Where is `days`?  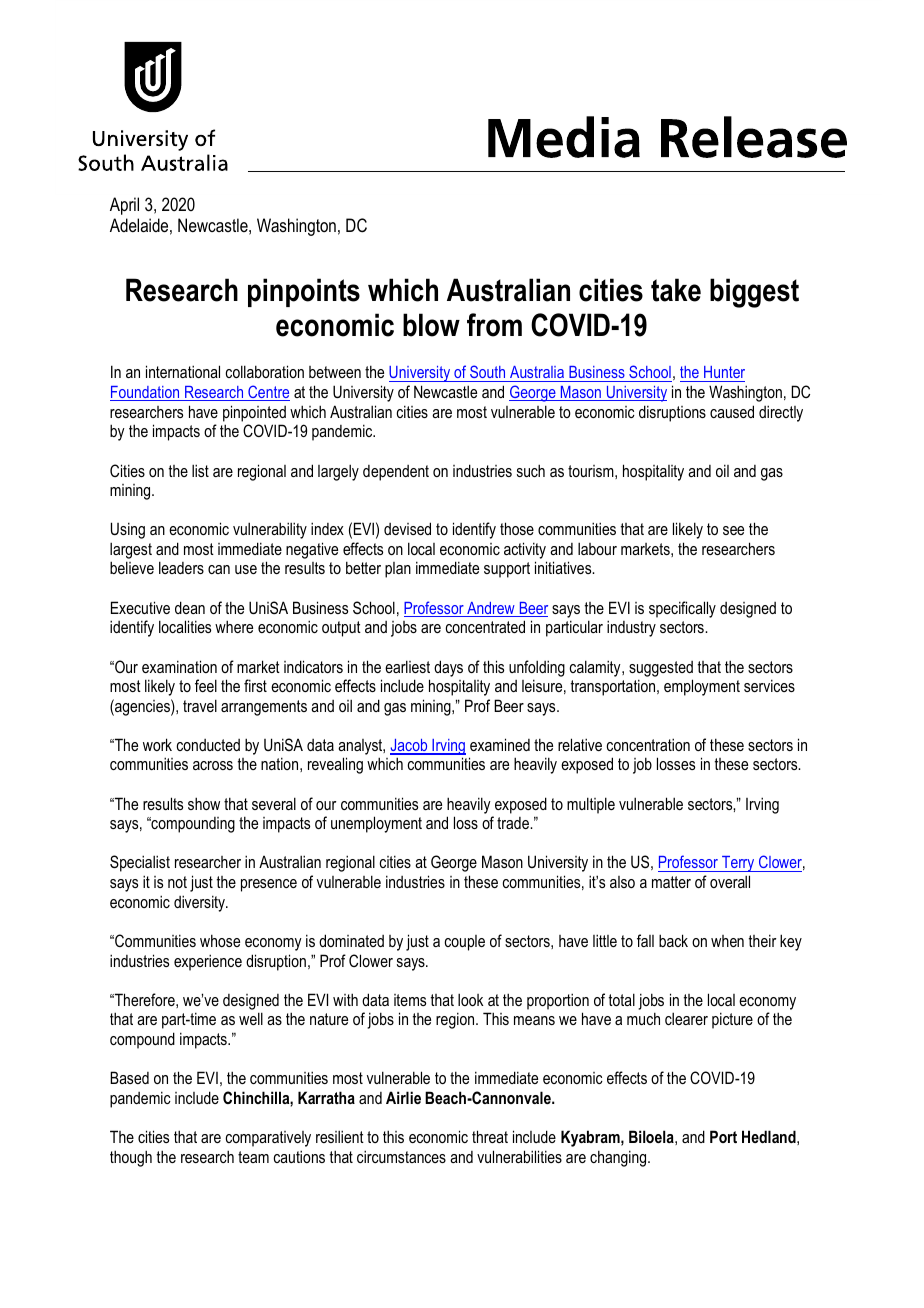
days is located at coordinates (448, 668).
